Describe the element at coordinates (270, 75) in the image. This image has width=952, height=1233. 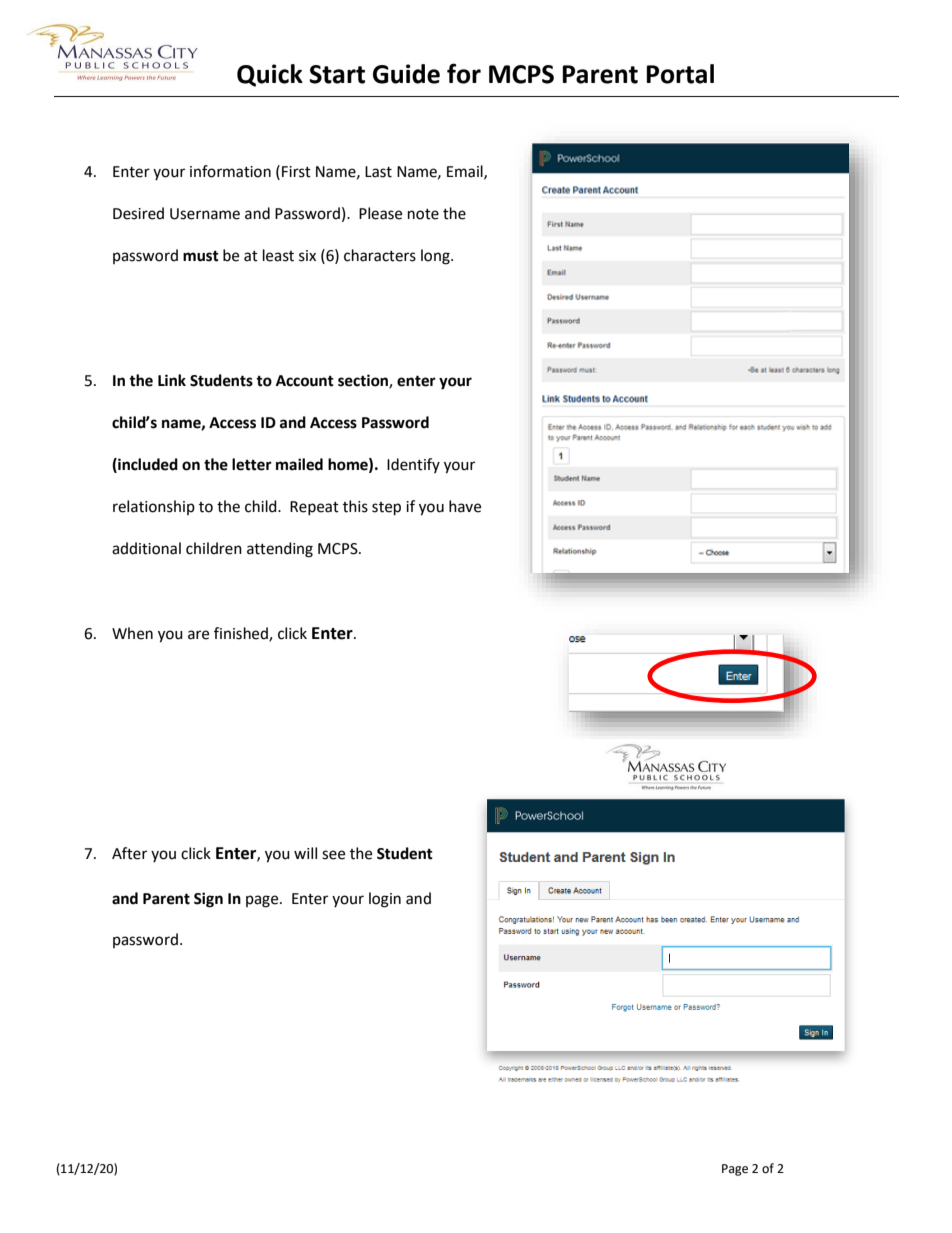
I see `Quick` at that location.
